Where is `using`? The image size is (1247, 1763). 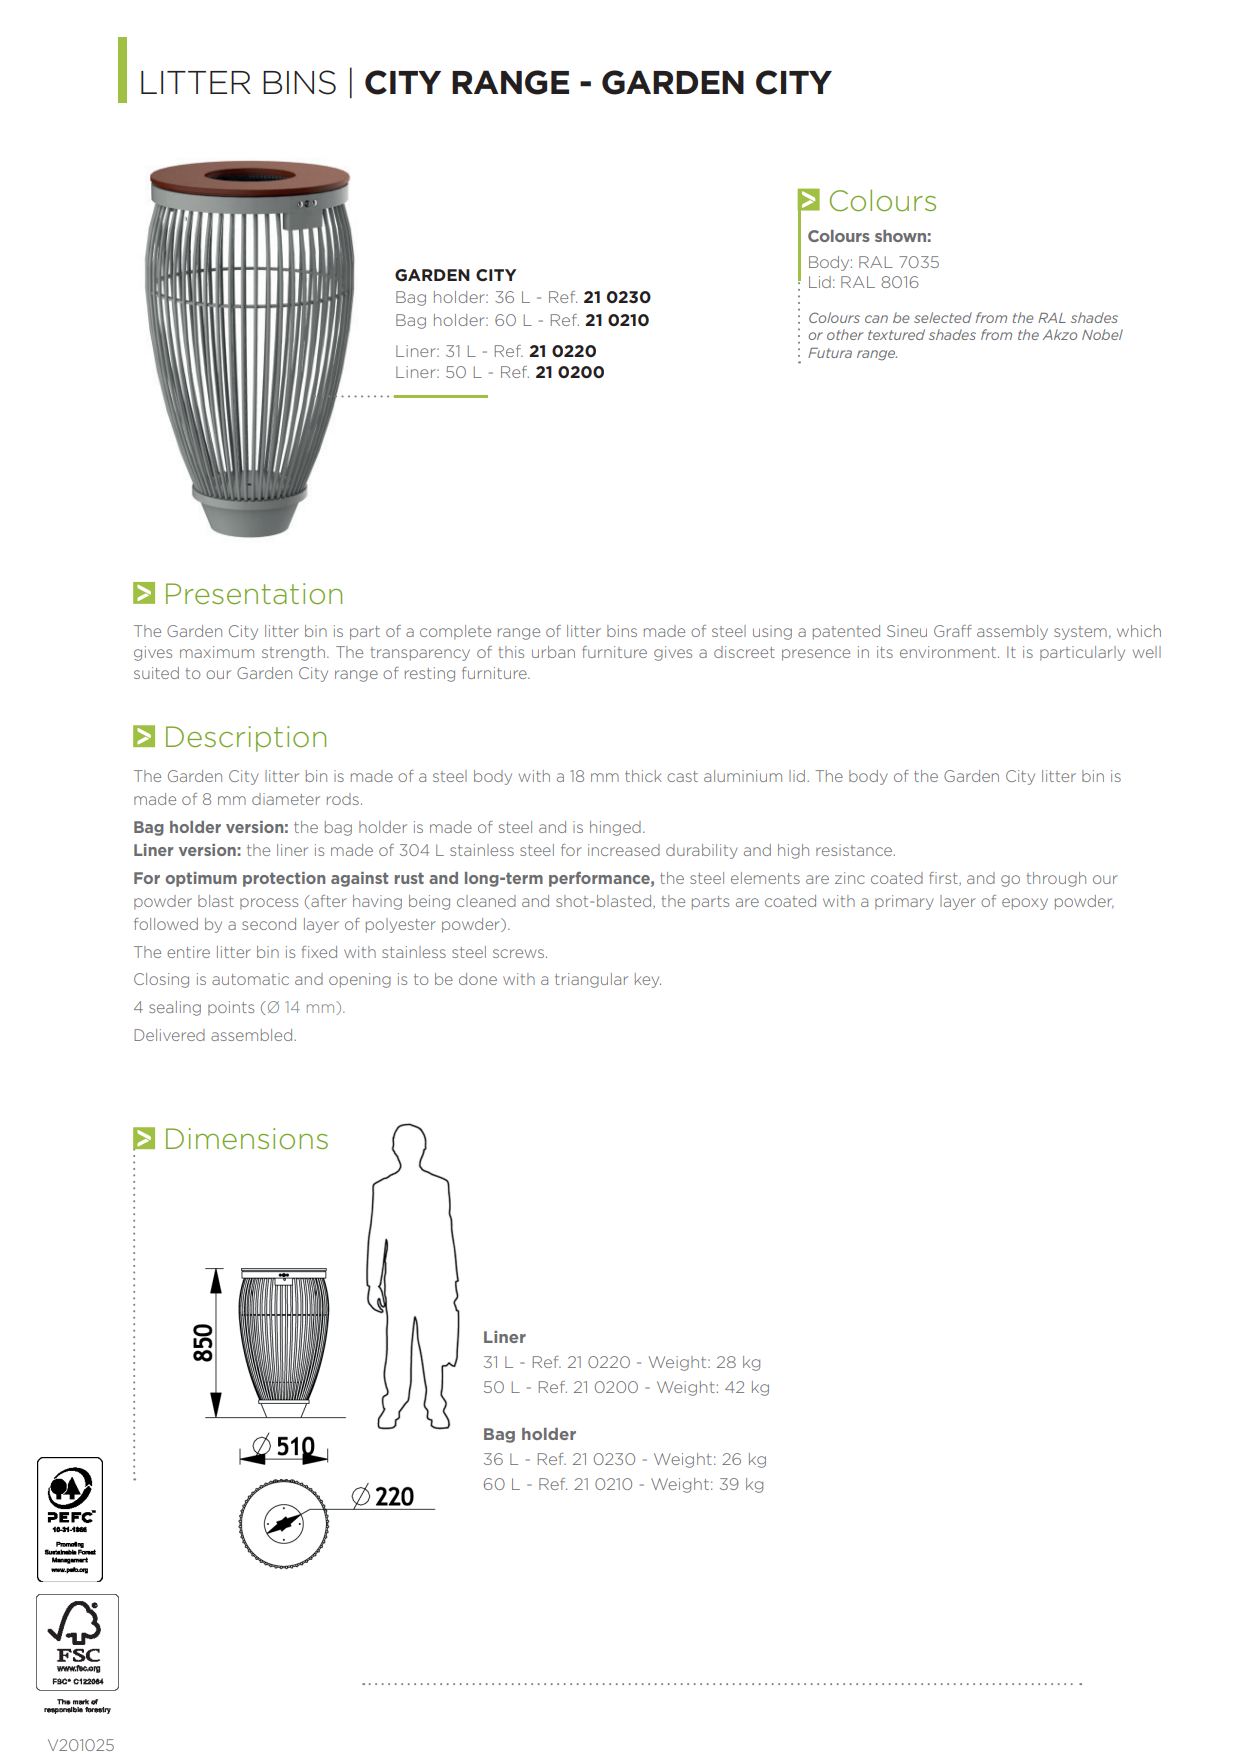
using is located at coordinates (772, 632).
